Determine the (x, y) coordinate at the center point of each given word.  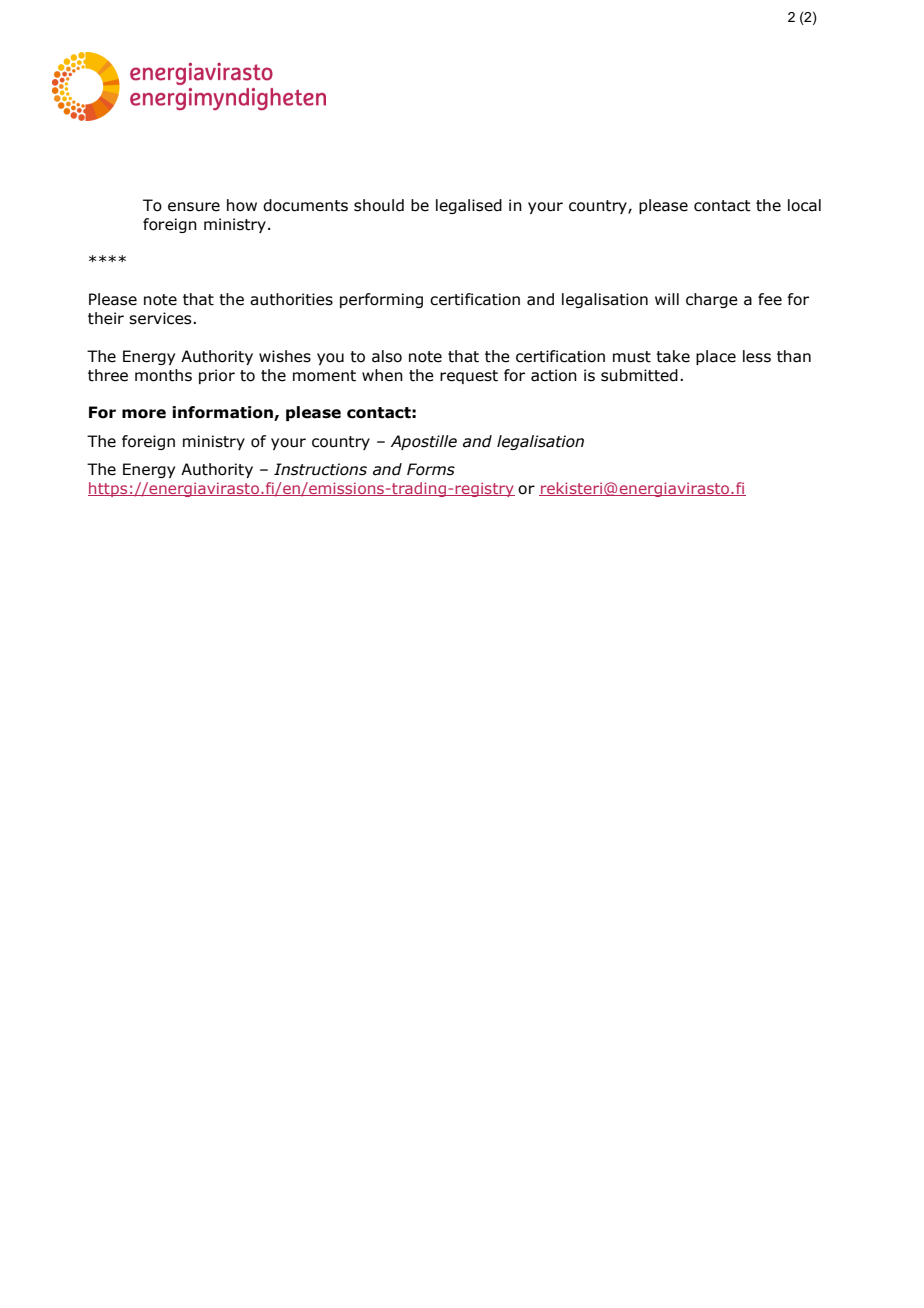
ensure (194, 207)
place (716, 357)
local (804, 205)
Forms (431, 469)
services (161, 318)
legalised (469, 206)
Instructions (320, 469)
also (387, 356)
